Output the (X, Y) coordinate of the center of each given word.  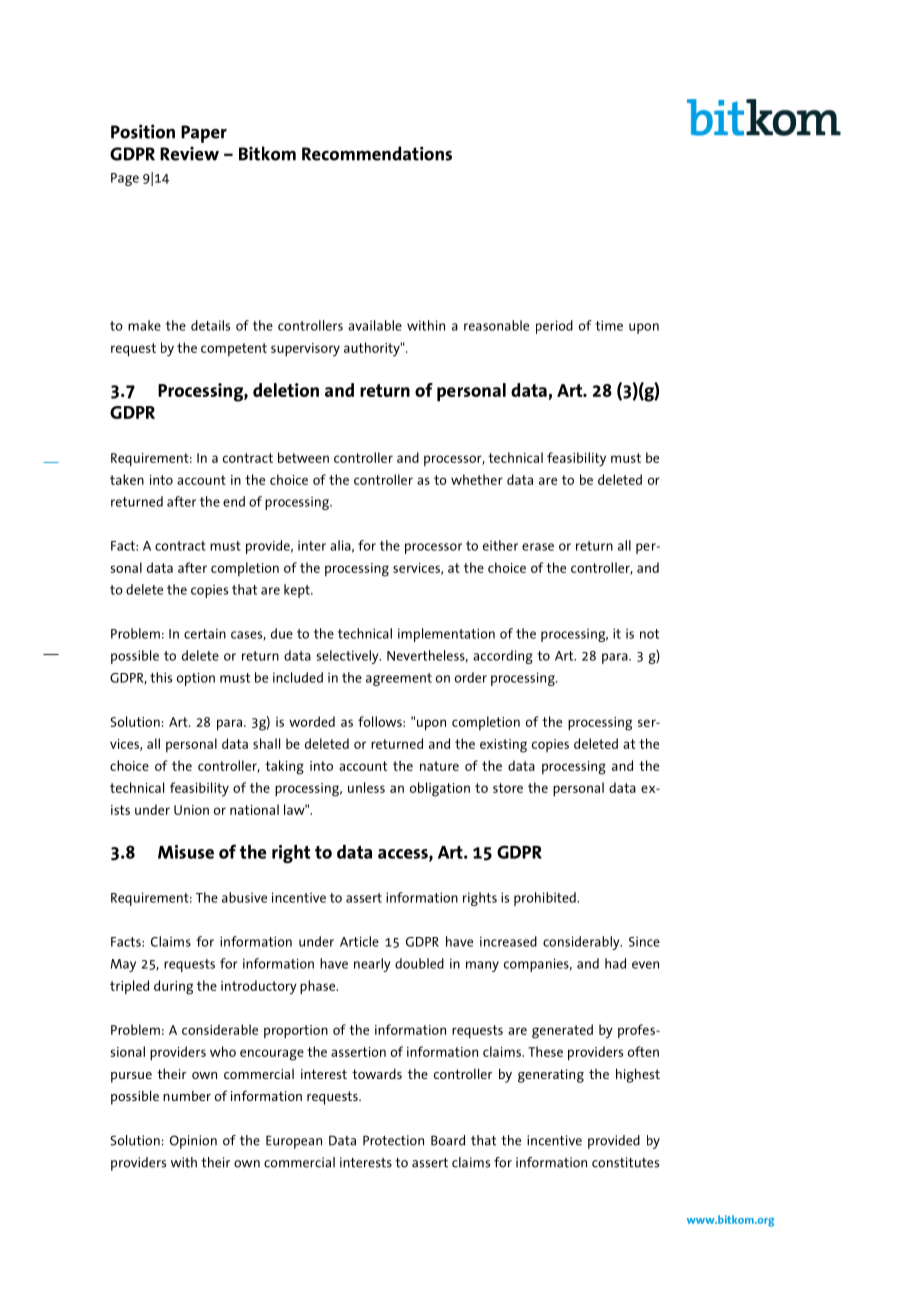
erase (538, 547)
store (508, 788)
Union (191, 810)
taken (127, 479)
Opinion (193, 1142)
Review (189, 153)
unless (366, 787)
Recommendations (377, 153)
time (609, 325)
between (303, 457)
